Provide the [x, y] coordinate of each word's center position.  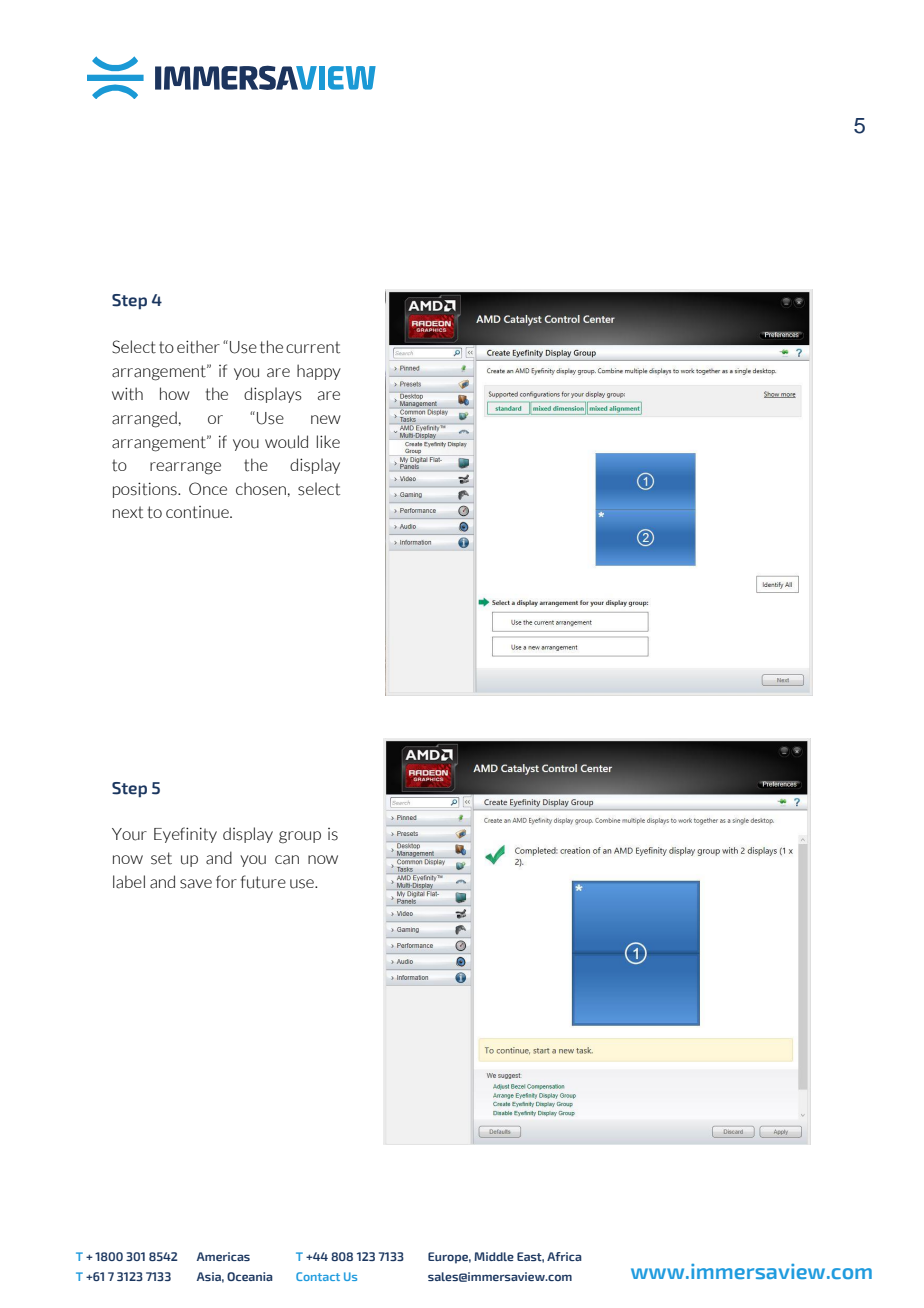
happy [319, 372]
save [196, 884]
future [263, 882]
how [175, 393]
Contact [318, 1276]
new [326, 419]
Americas [223, 1256]
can [287, 860]
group [300, 837]
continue [198, 512]
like [328, 441]
